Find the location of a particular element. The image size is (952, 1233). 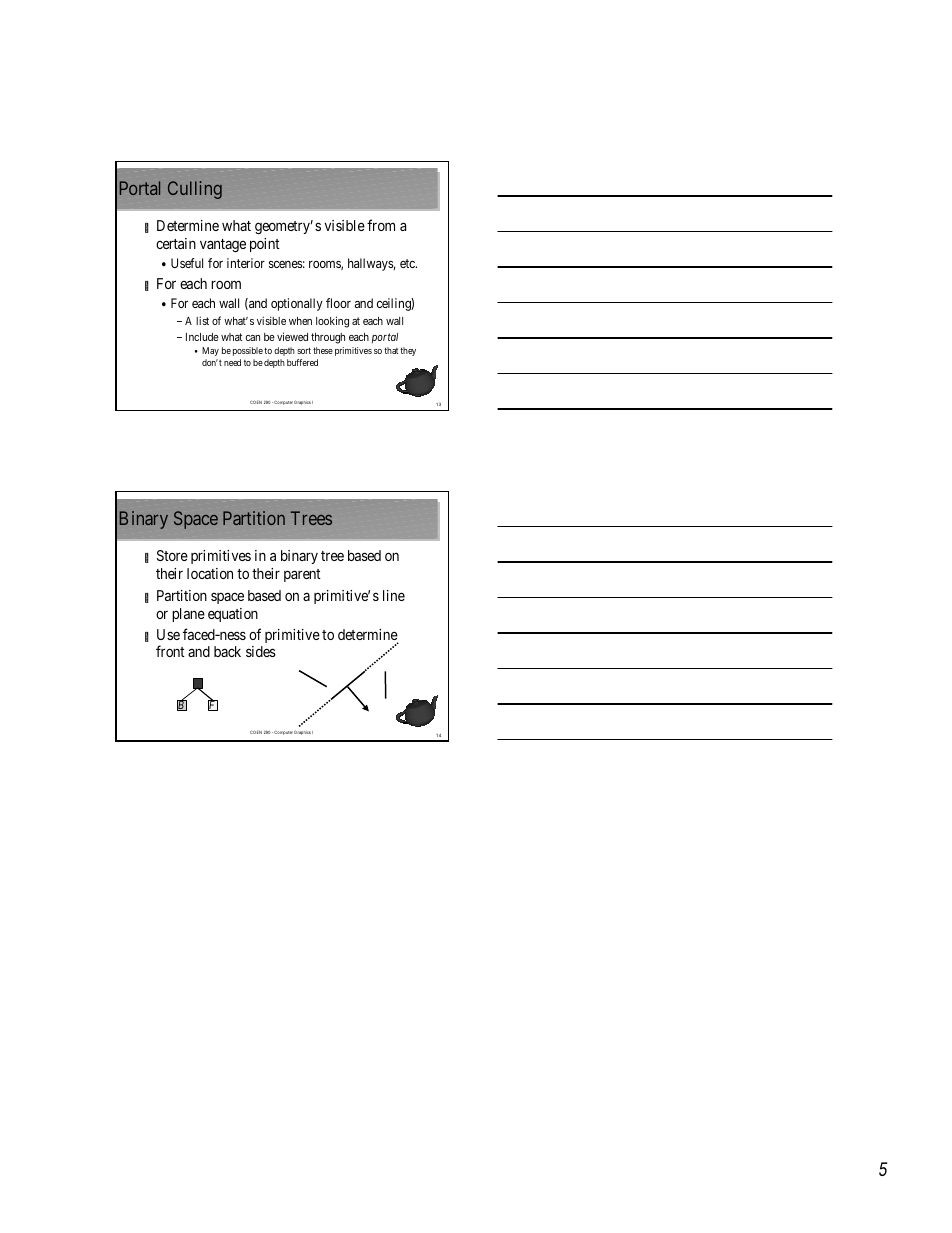

plane is located at coordinates (188, 615).
